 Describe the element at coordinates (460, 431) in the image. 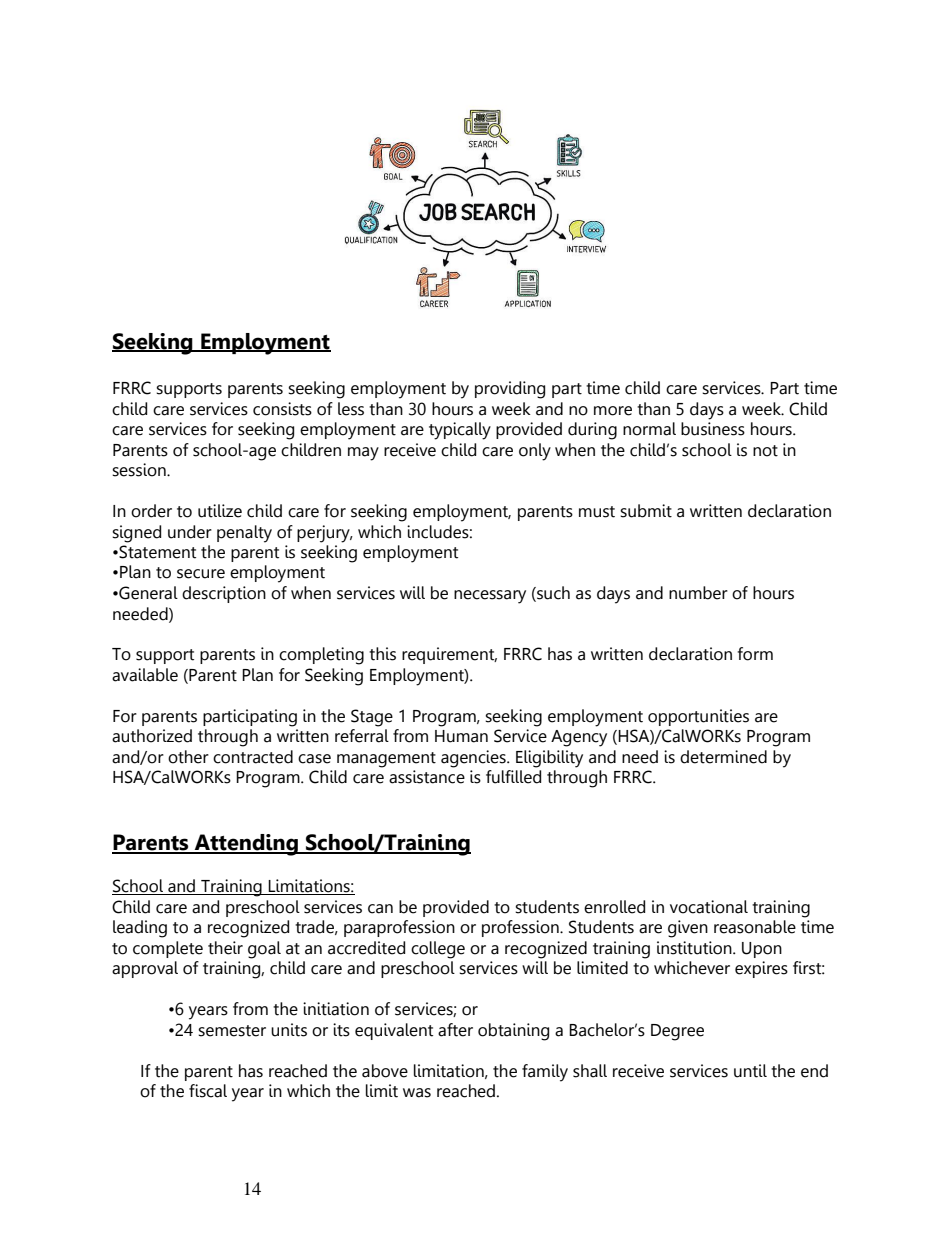

I see `typically` at that location.
